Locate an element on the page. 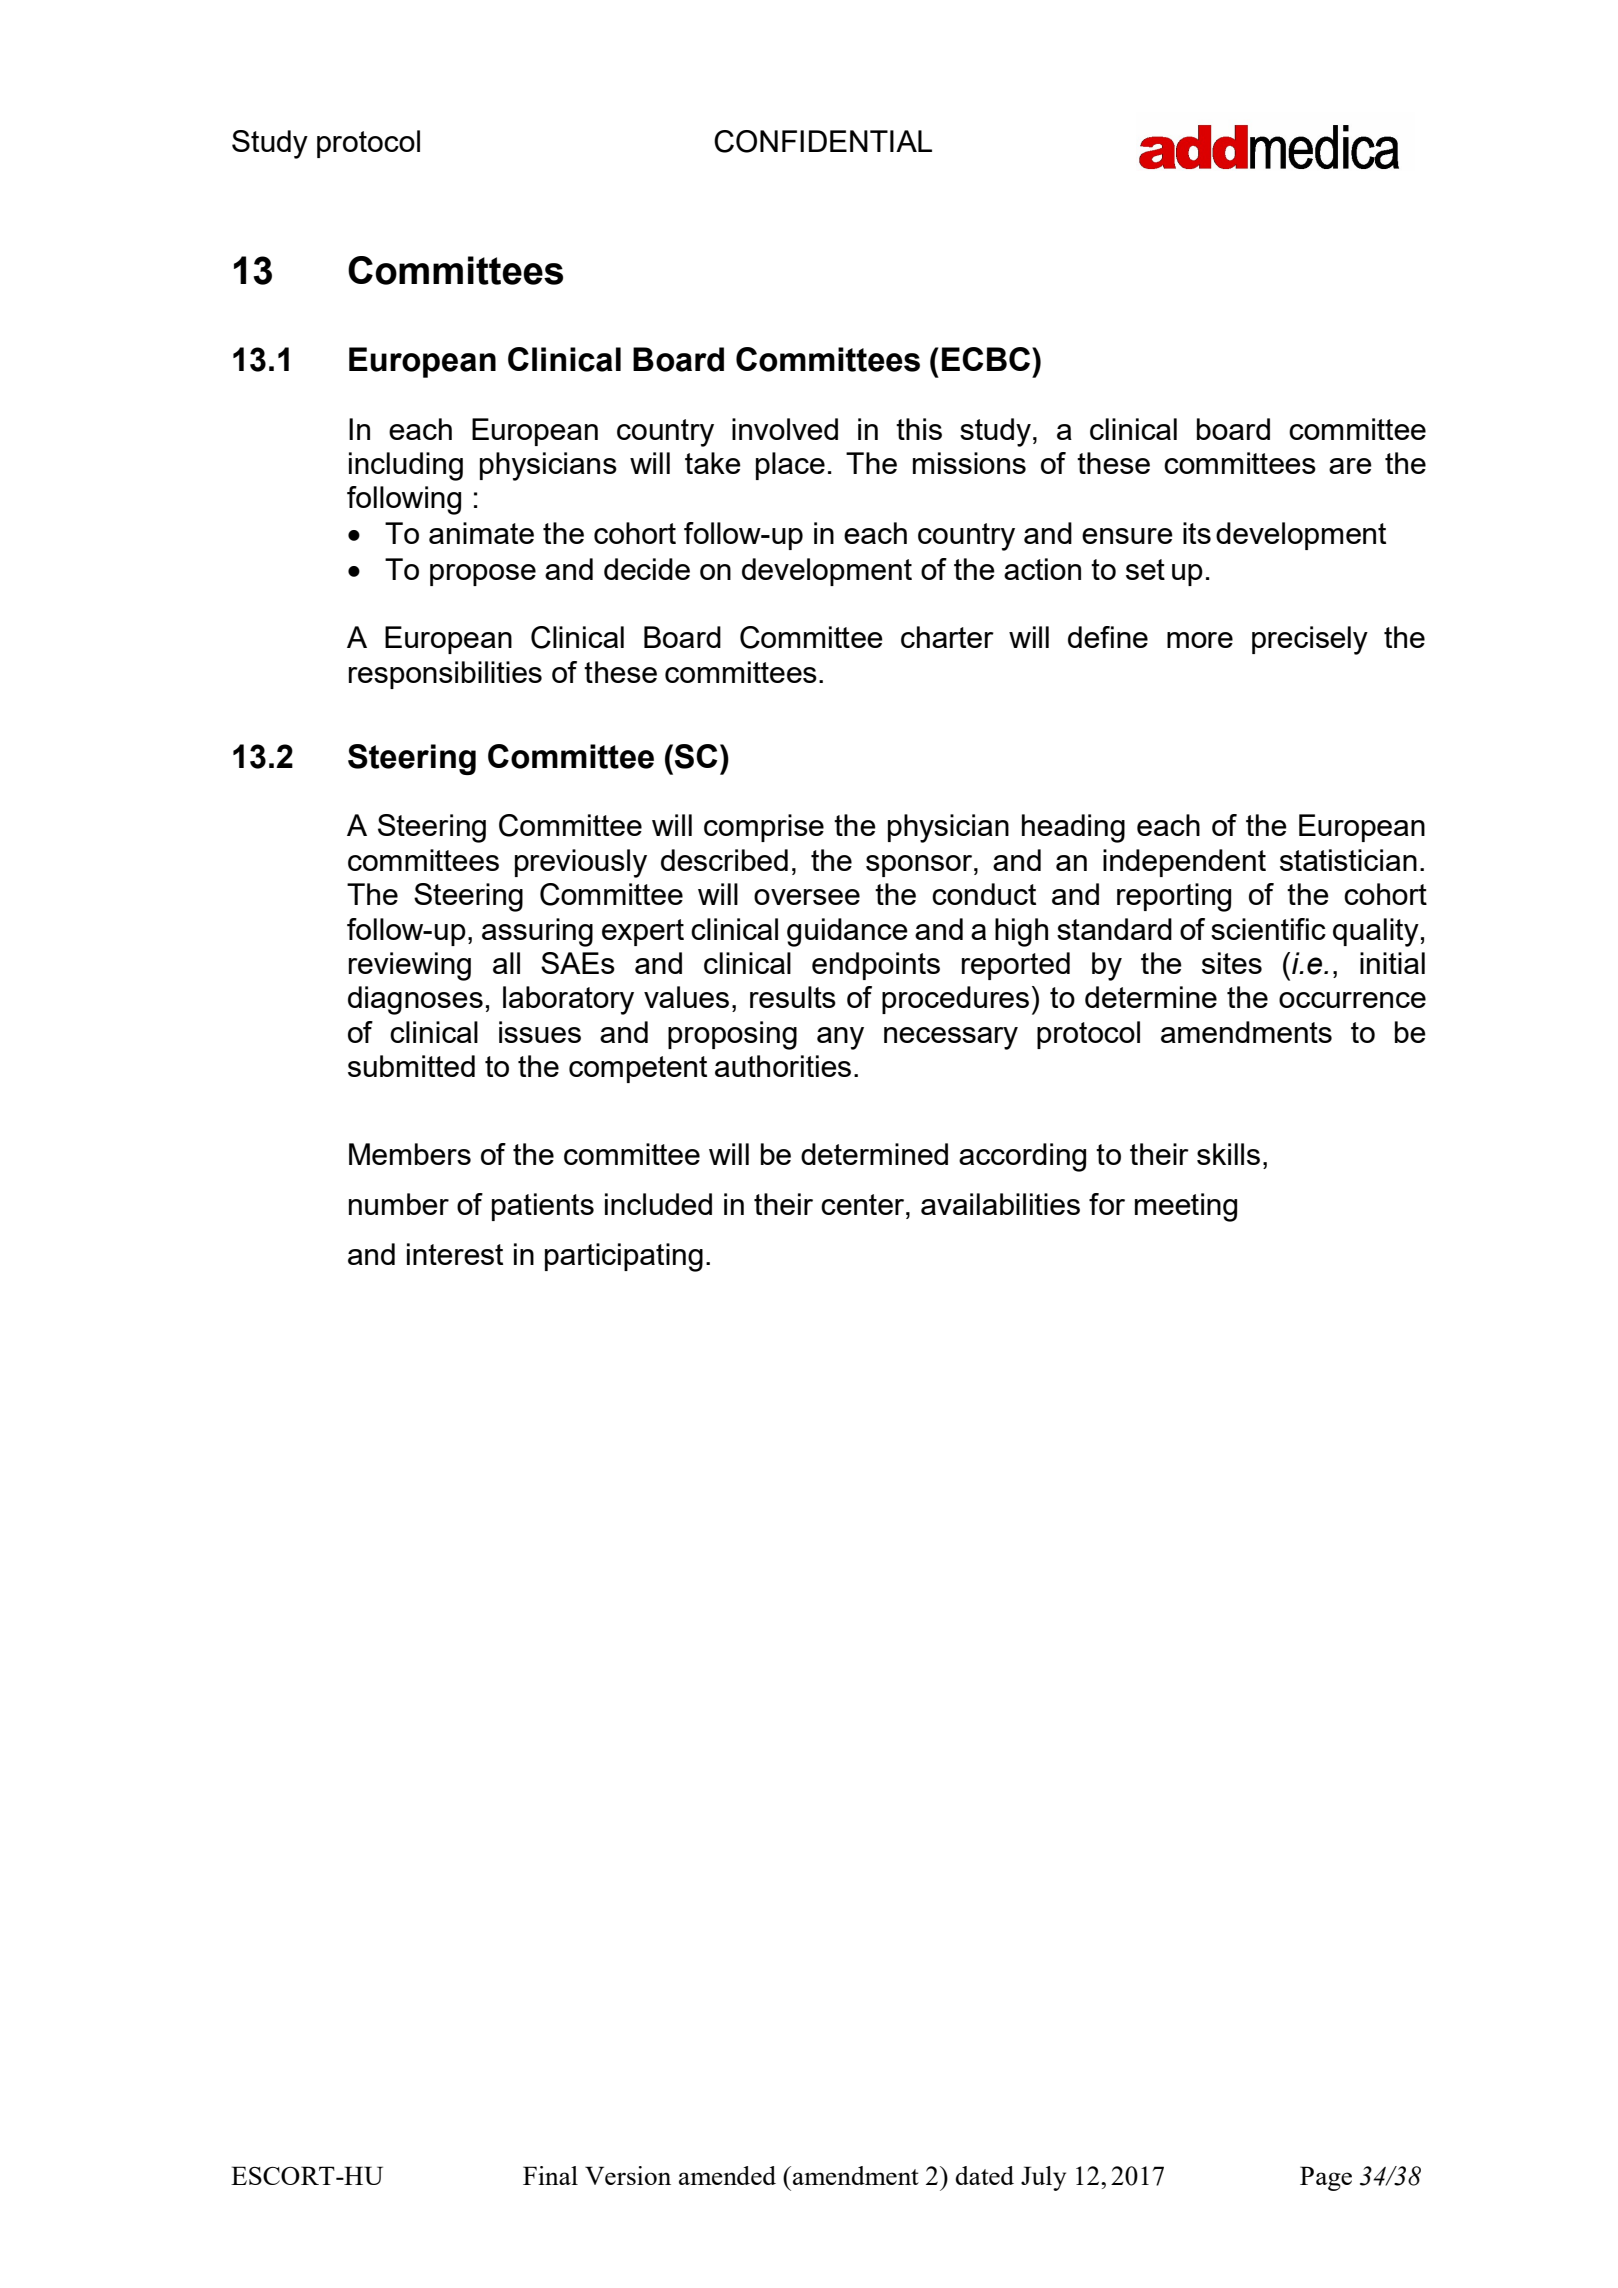  patients is located at coordinates (543, 1207).
